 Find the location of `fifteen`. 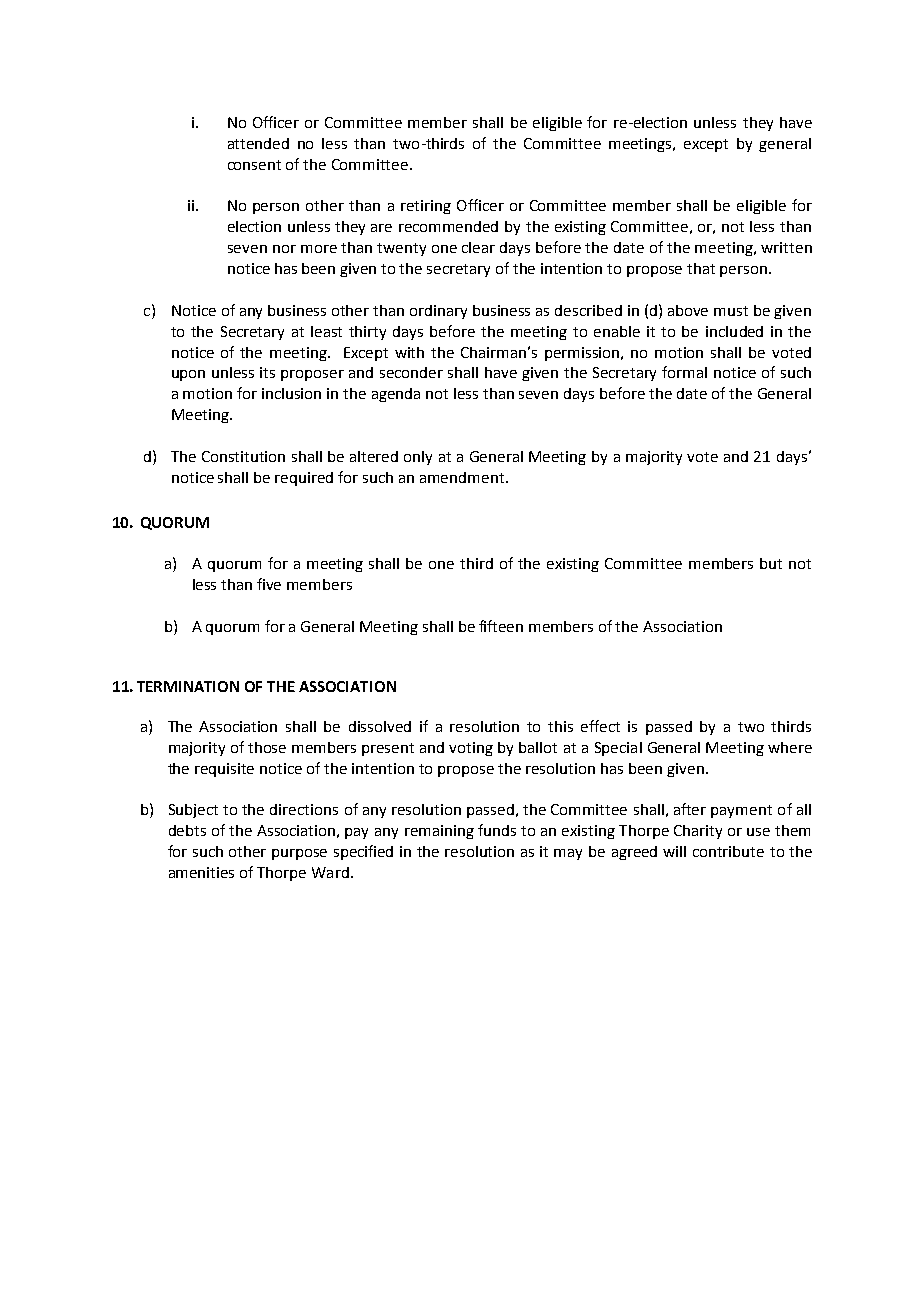

fifteen is located at coordinates (501, 626).
